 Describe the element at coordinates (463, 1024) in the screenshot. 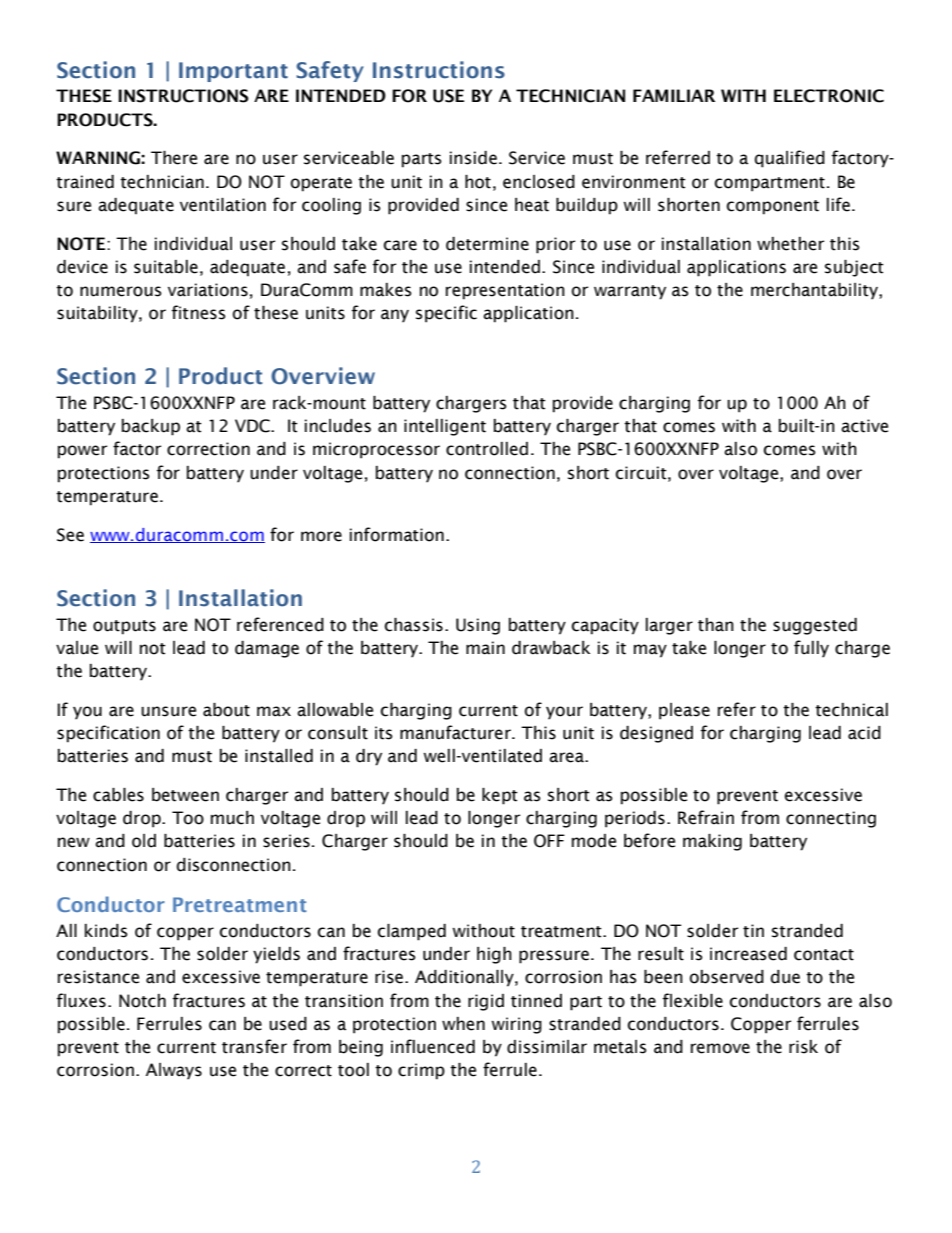

I see `when` at that location.
